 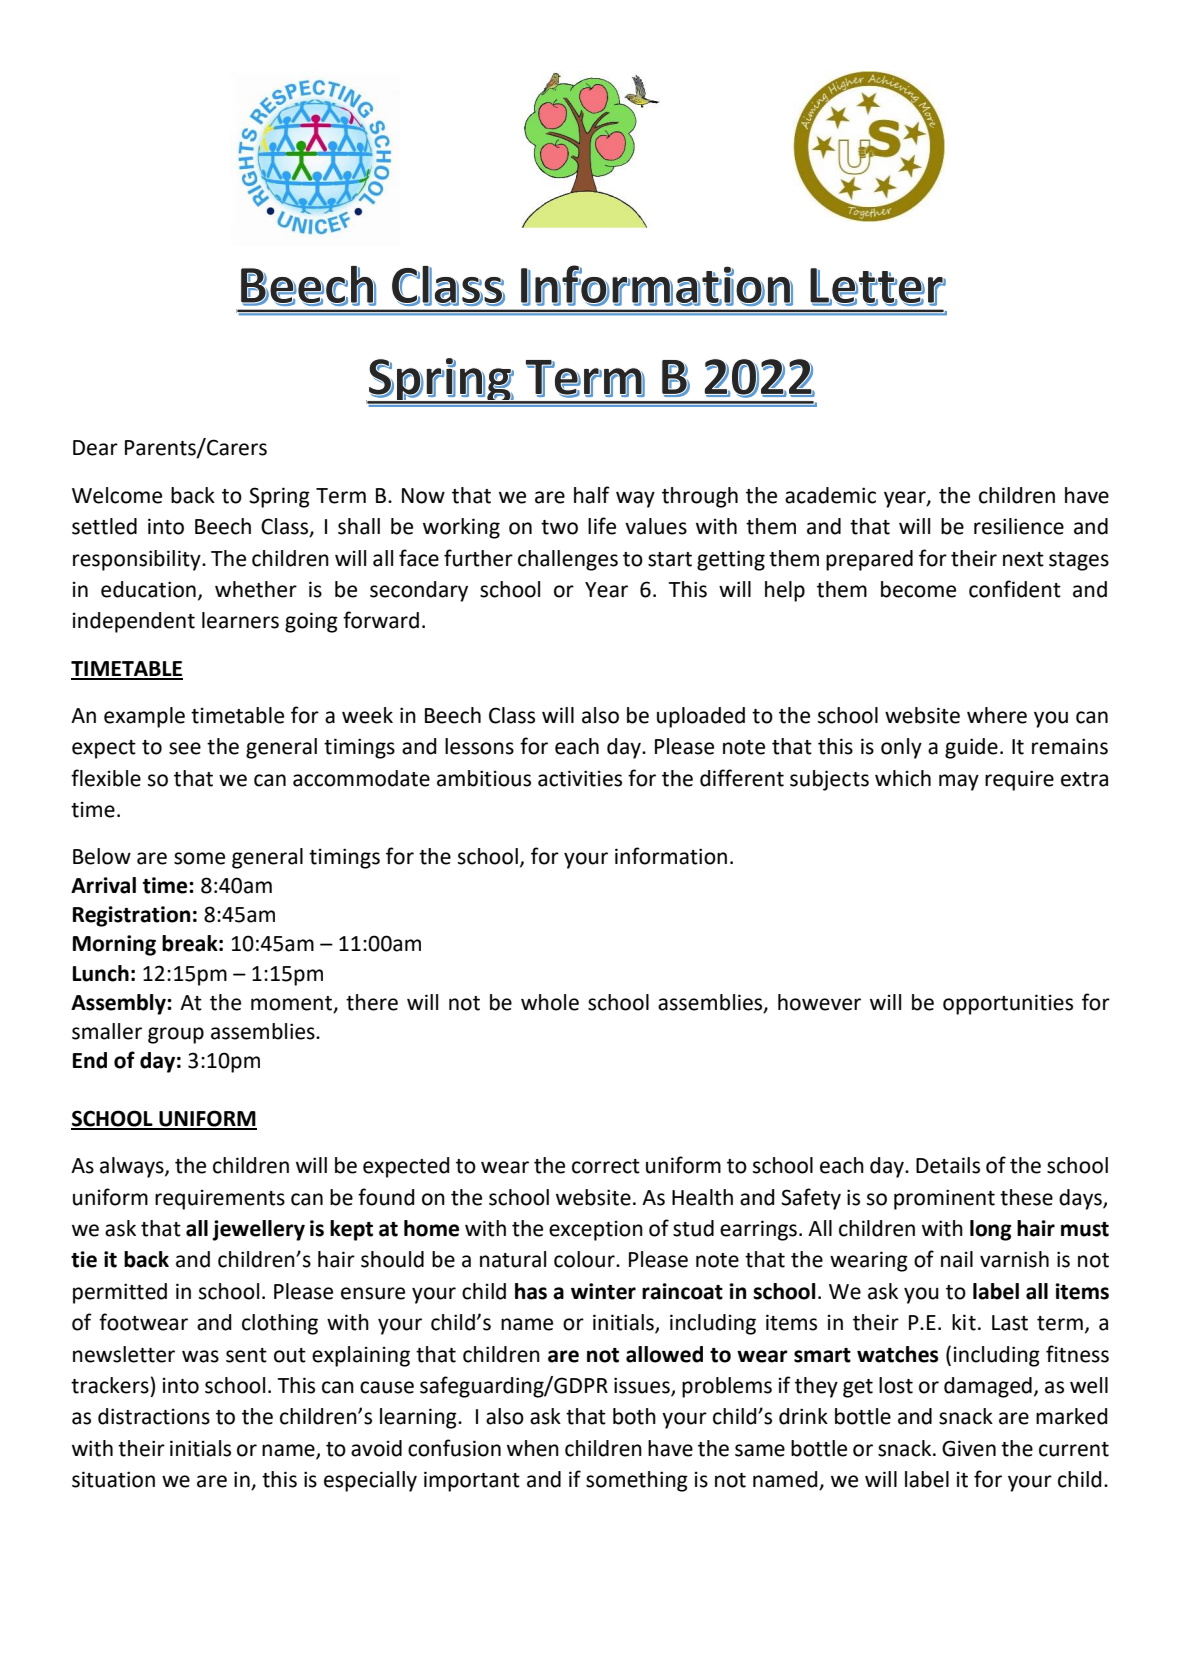 What do you see at coordinates (176, 1035) in the screenshot?
I see `group` at bounding box center [176, 1035].
